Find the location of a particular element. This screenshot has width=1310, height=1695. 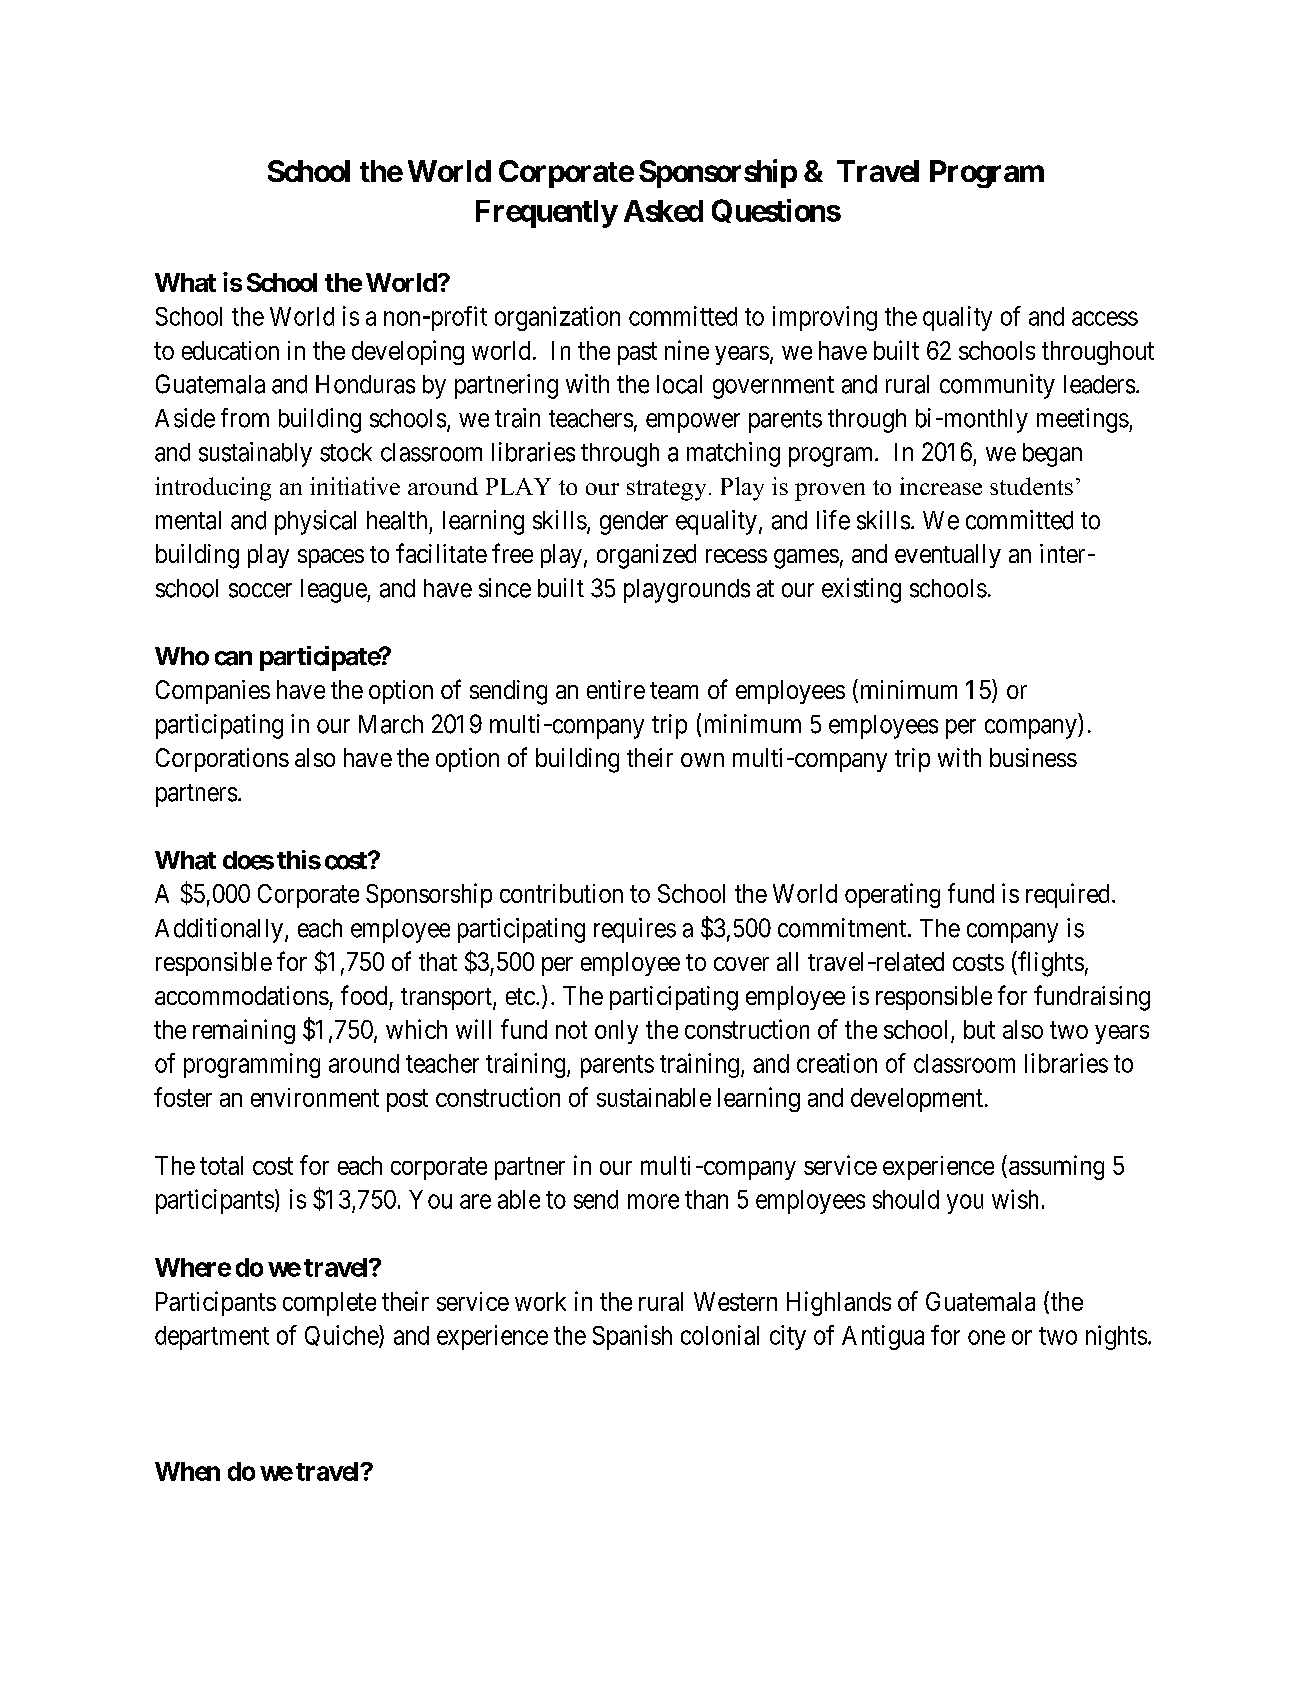

required is located at coordinates (1067, 895).
